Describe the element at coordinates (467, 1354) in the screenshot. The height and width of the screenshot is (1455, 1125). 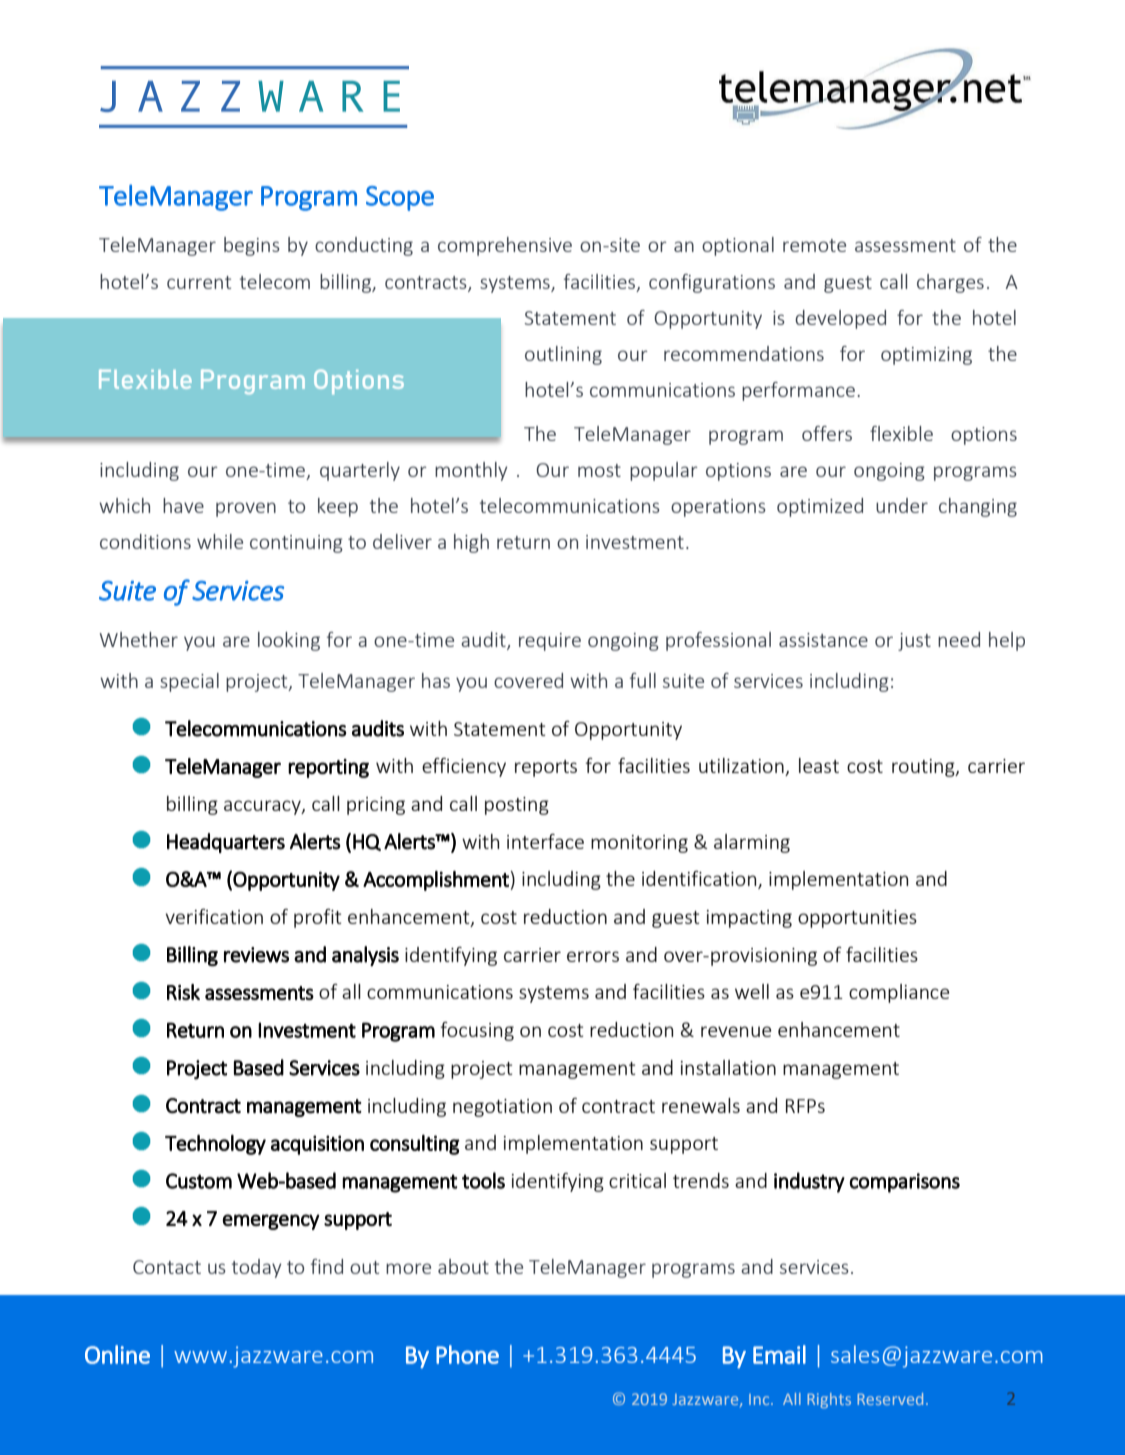
I see `Phone` at that location.
